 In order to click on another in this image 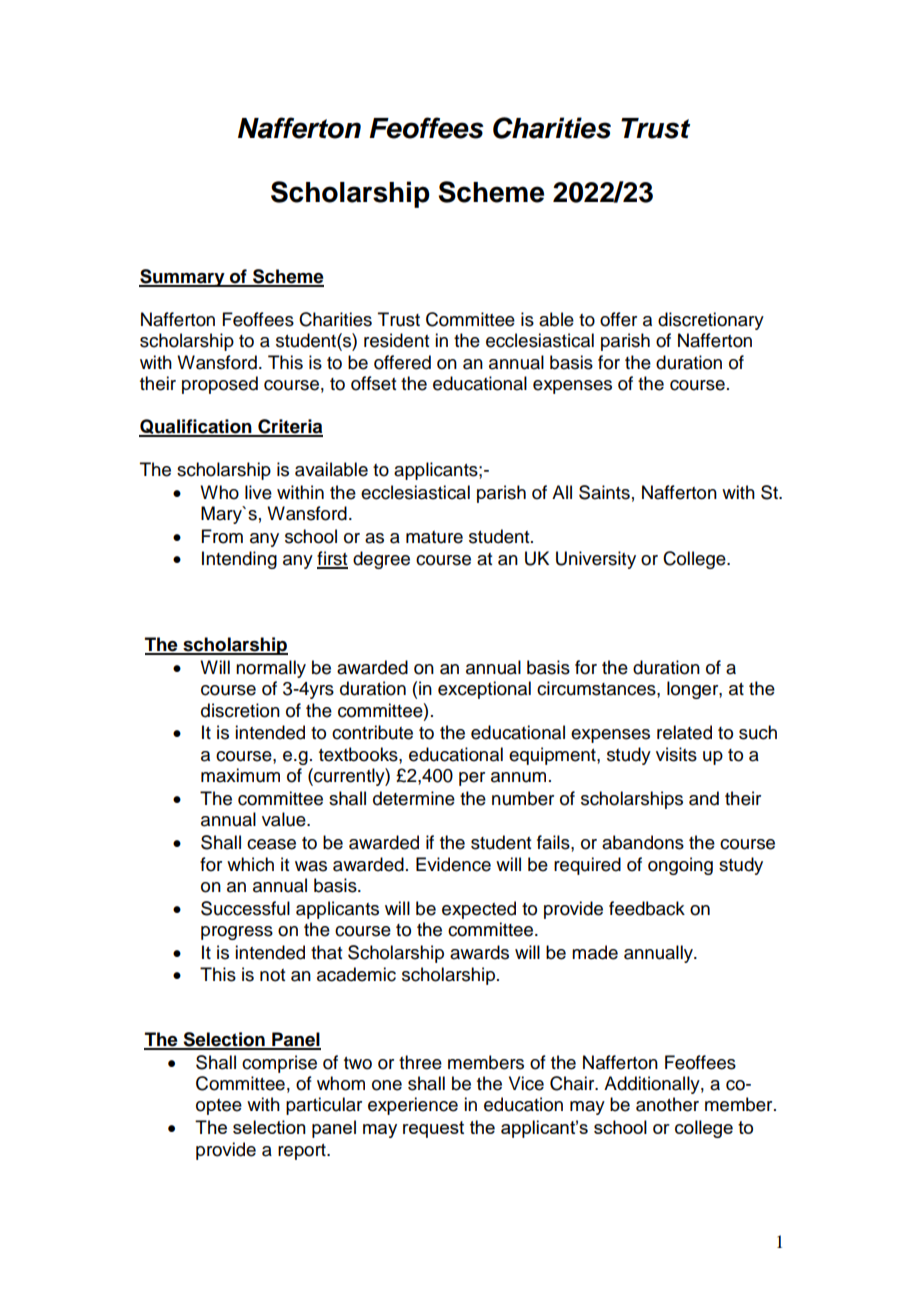, I will do `click(667, 1104)`.
